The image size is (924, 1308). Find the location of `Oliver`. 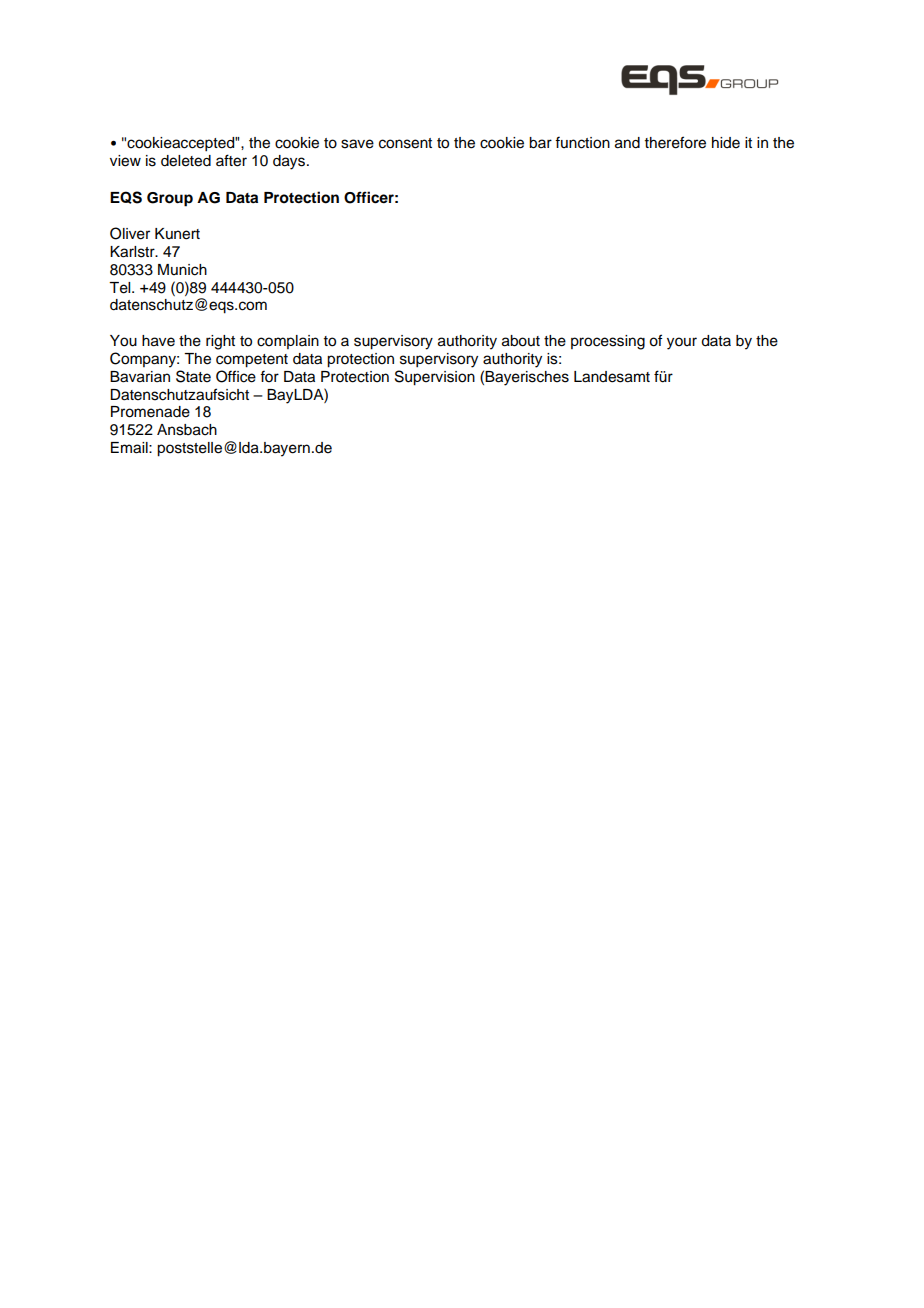

Oliver is located at coordinates (130, 233).
